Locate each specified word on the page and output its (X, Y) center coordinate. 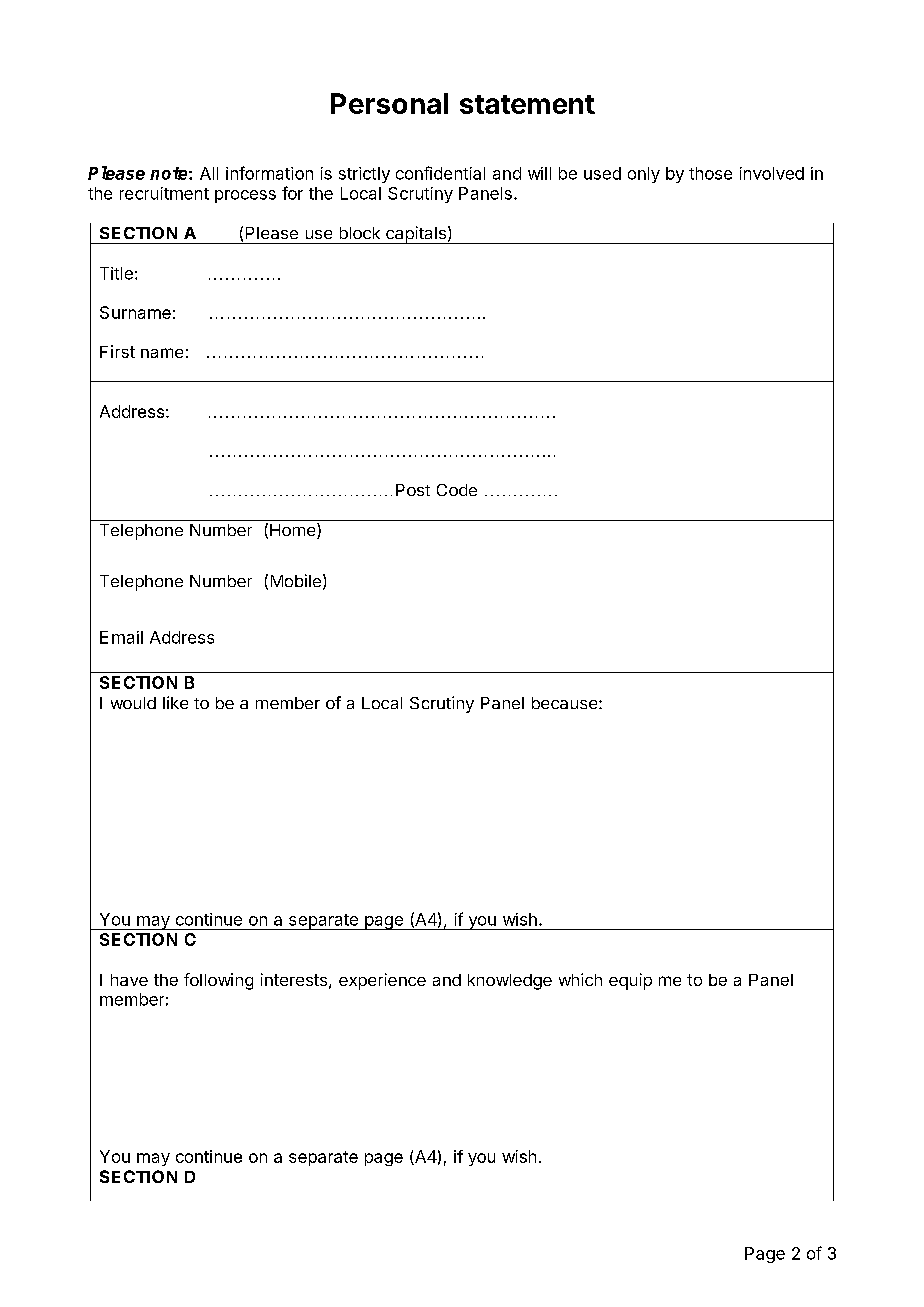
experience (382, 981)
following (218, 981)
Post (413, 490)
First (117, 351)
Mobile (296, 580)
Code (457, 490)
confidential (440, 173)
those (710, 173)
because (564, 703)
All (209, 173)
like (175, 702)
